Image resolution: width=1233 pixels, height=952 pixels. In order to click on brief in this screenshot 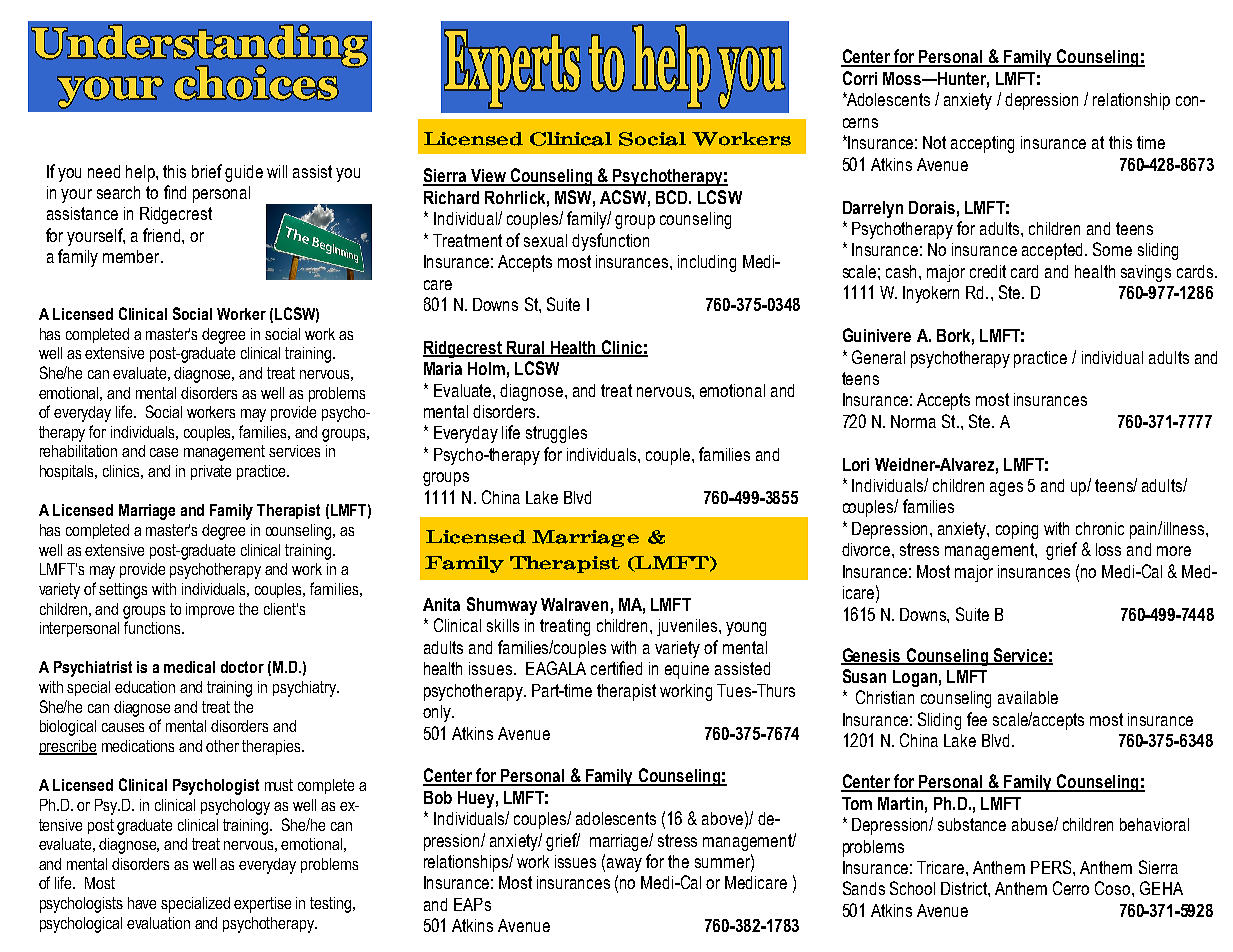, I will do `click(207, 171)`.
